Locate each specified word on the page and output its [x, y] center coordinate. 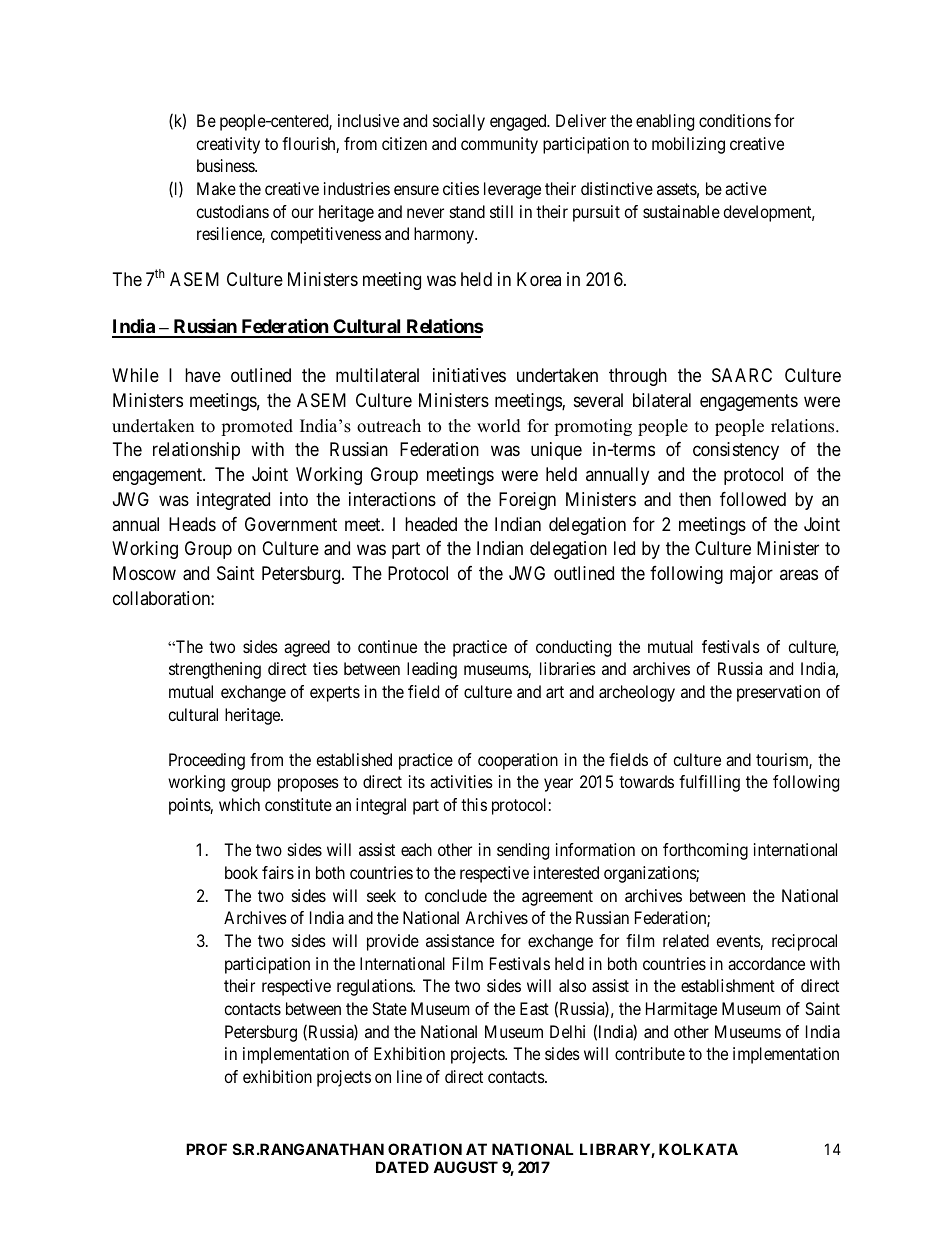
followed [753, 499]
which [239, 804]
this [474, 804]
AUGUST [465, 1167]
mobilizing [688, 145]
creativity [228, 145]
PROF [206, 1149]
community [499, 145]
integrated [233, 501]
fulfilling [709, 783]
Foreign [527, 501]
